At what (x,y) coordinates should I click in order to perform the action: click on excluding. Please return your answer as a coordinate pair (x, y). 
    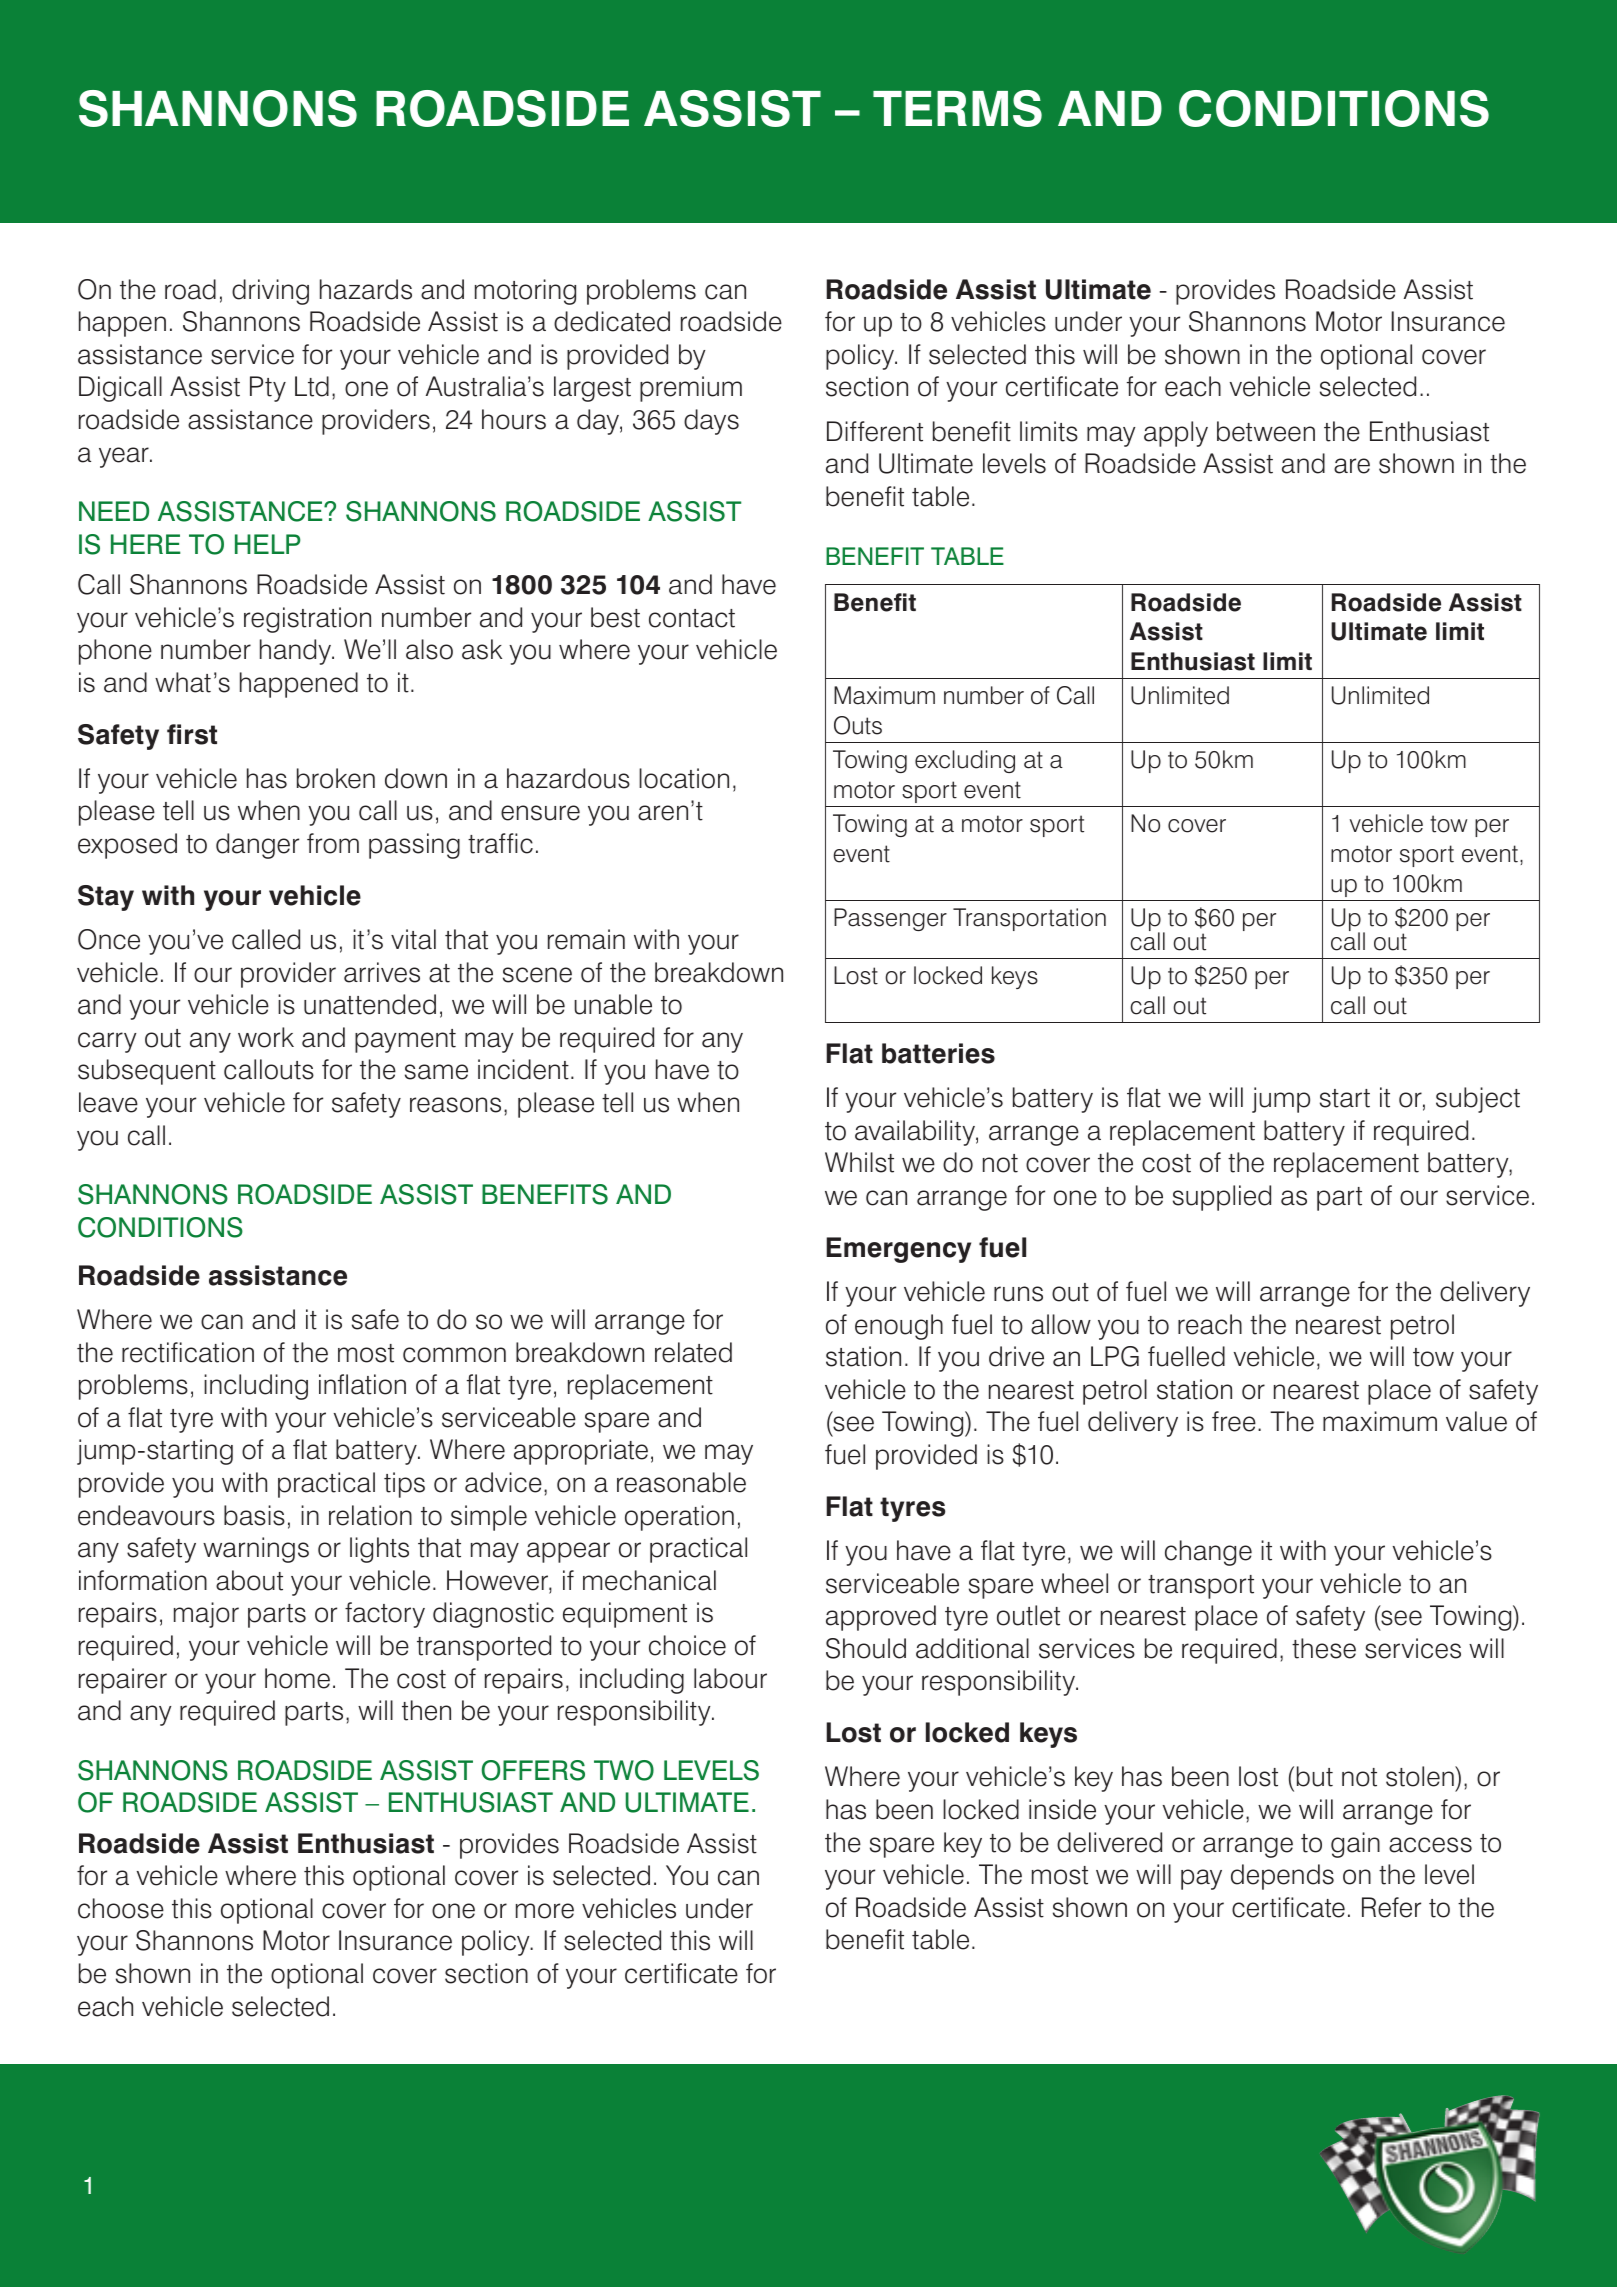
    Looking at the image, I should click on (965, 761).
